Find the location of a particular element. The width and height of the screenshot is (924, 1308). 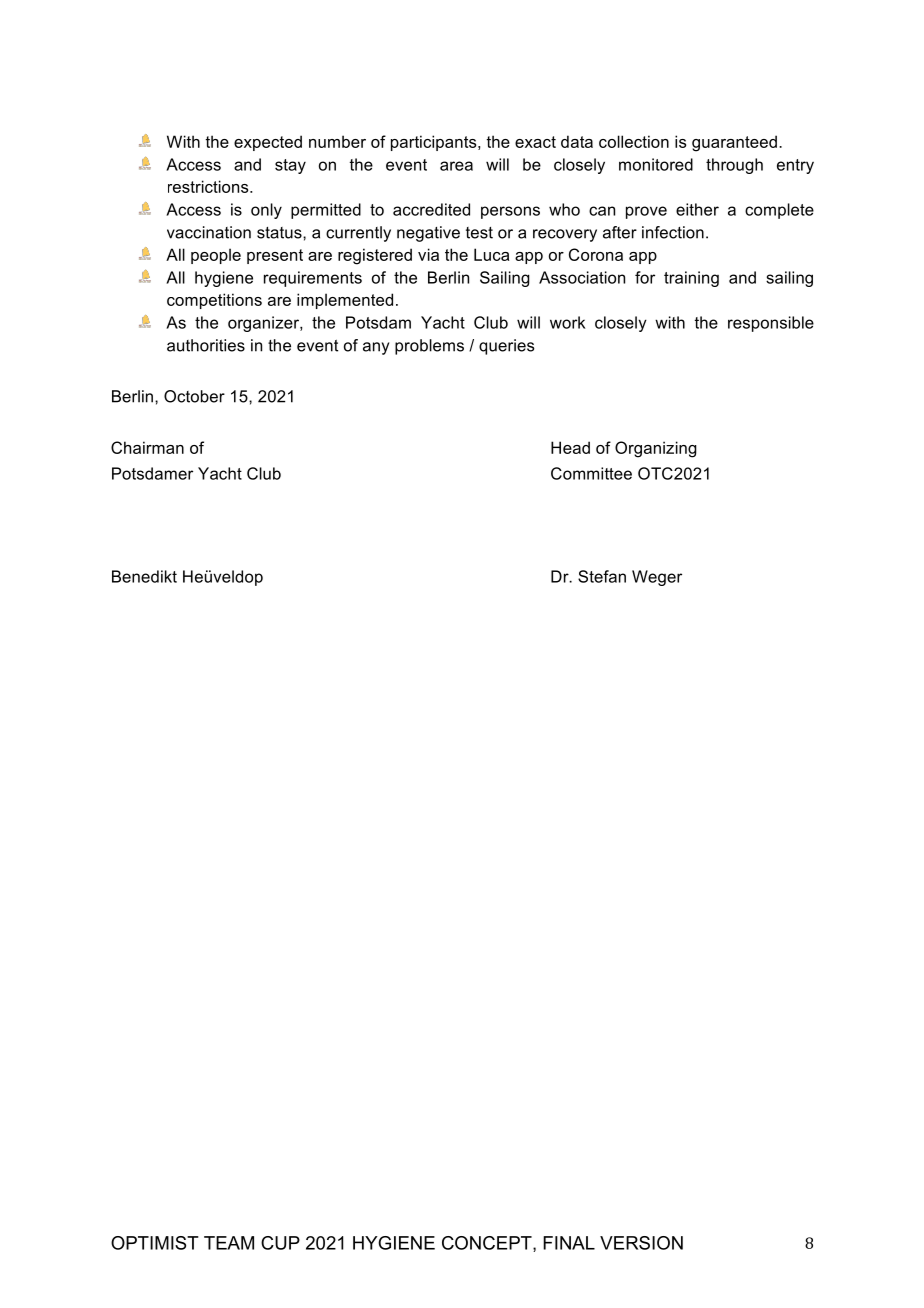

area is located at coordinates (456, 166).
